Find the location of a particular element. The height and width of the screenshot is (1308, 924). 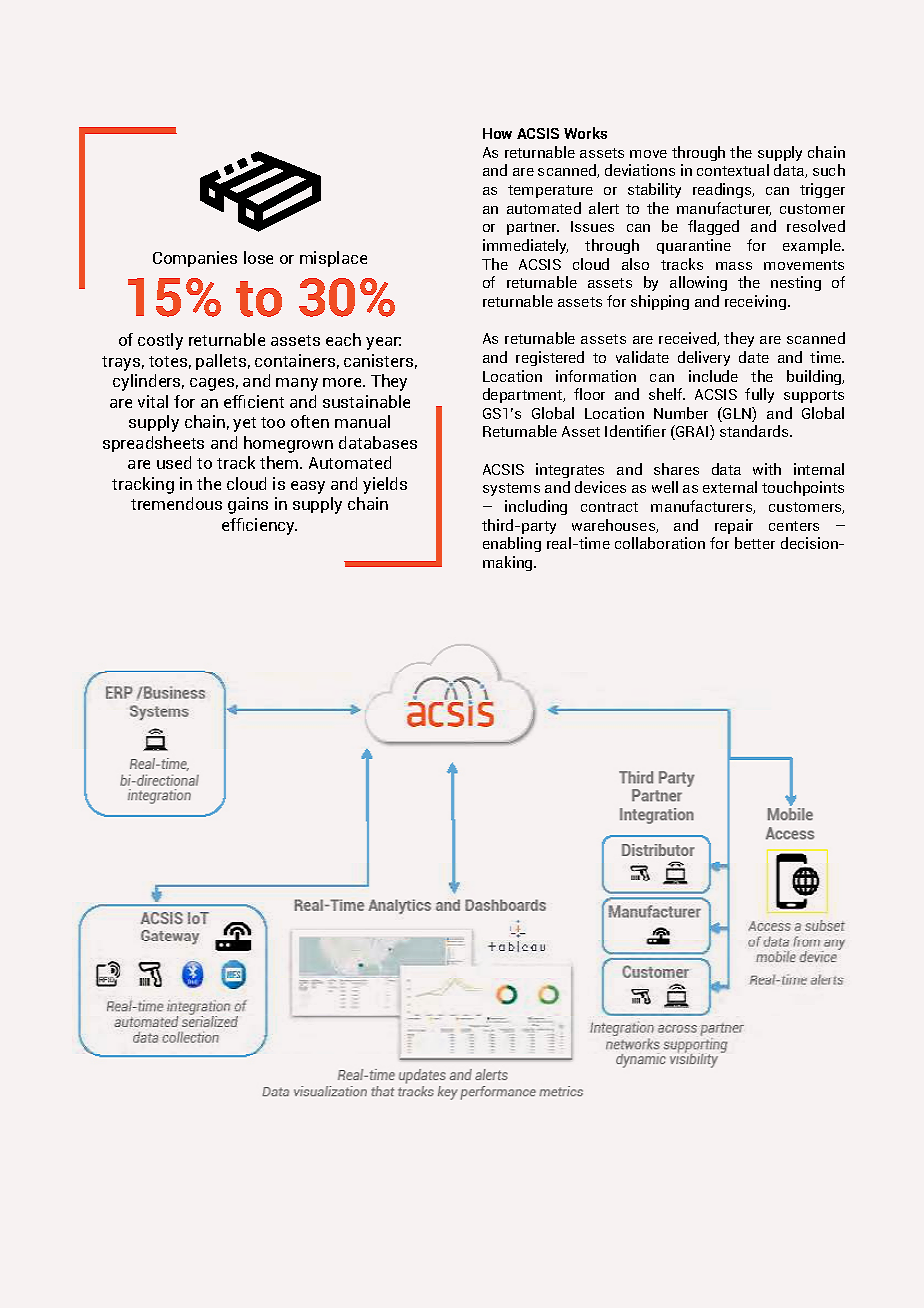

received is located at coordinates (688, 339).
